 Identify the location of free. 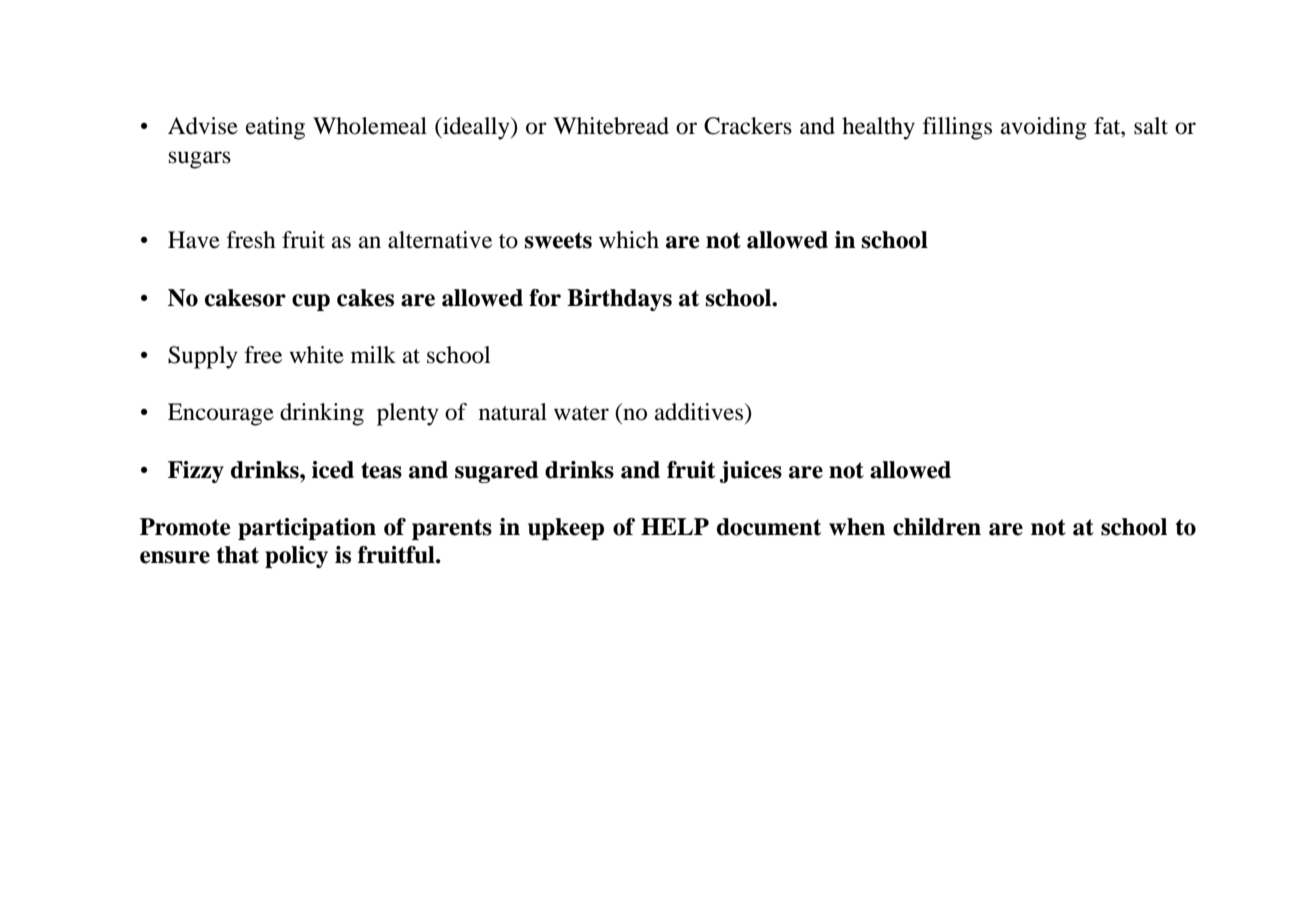
(263, 355).
